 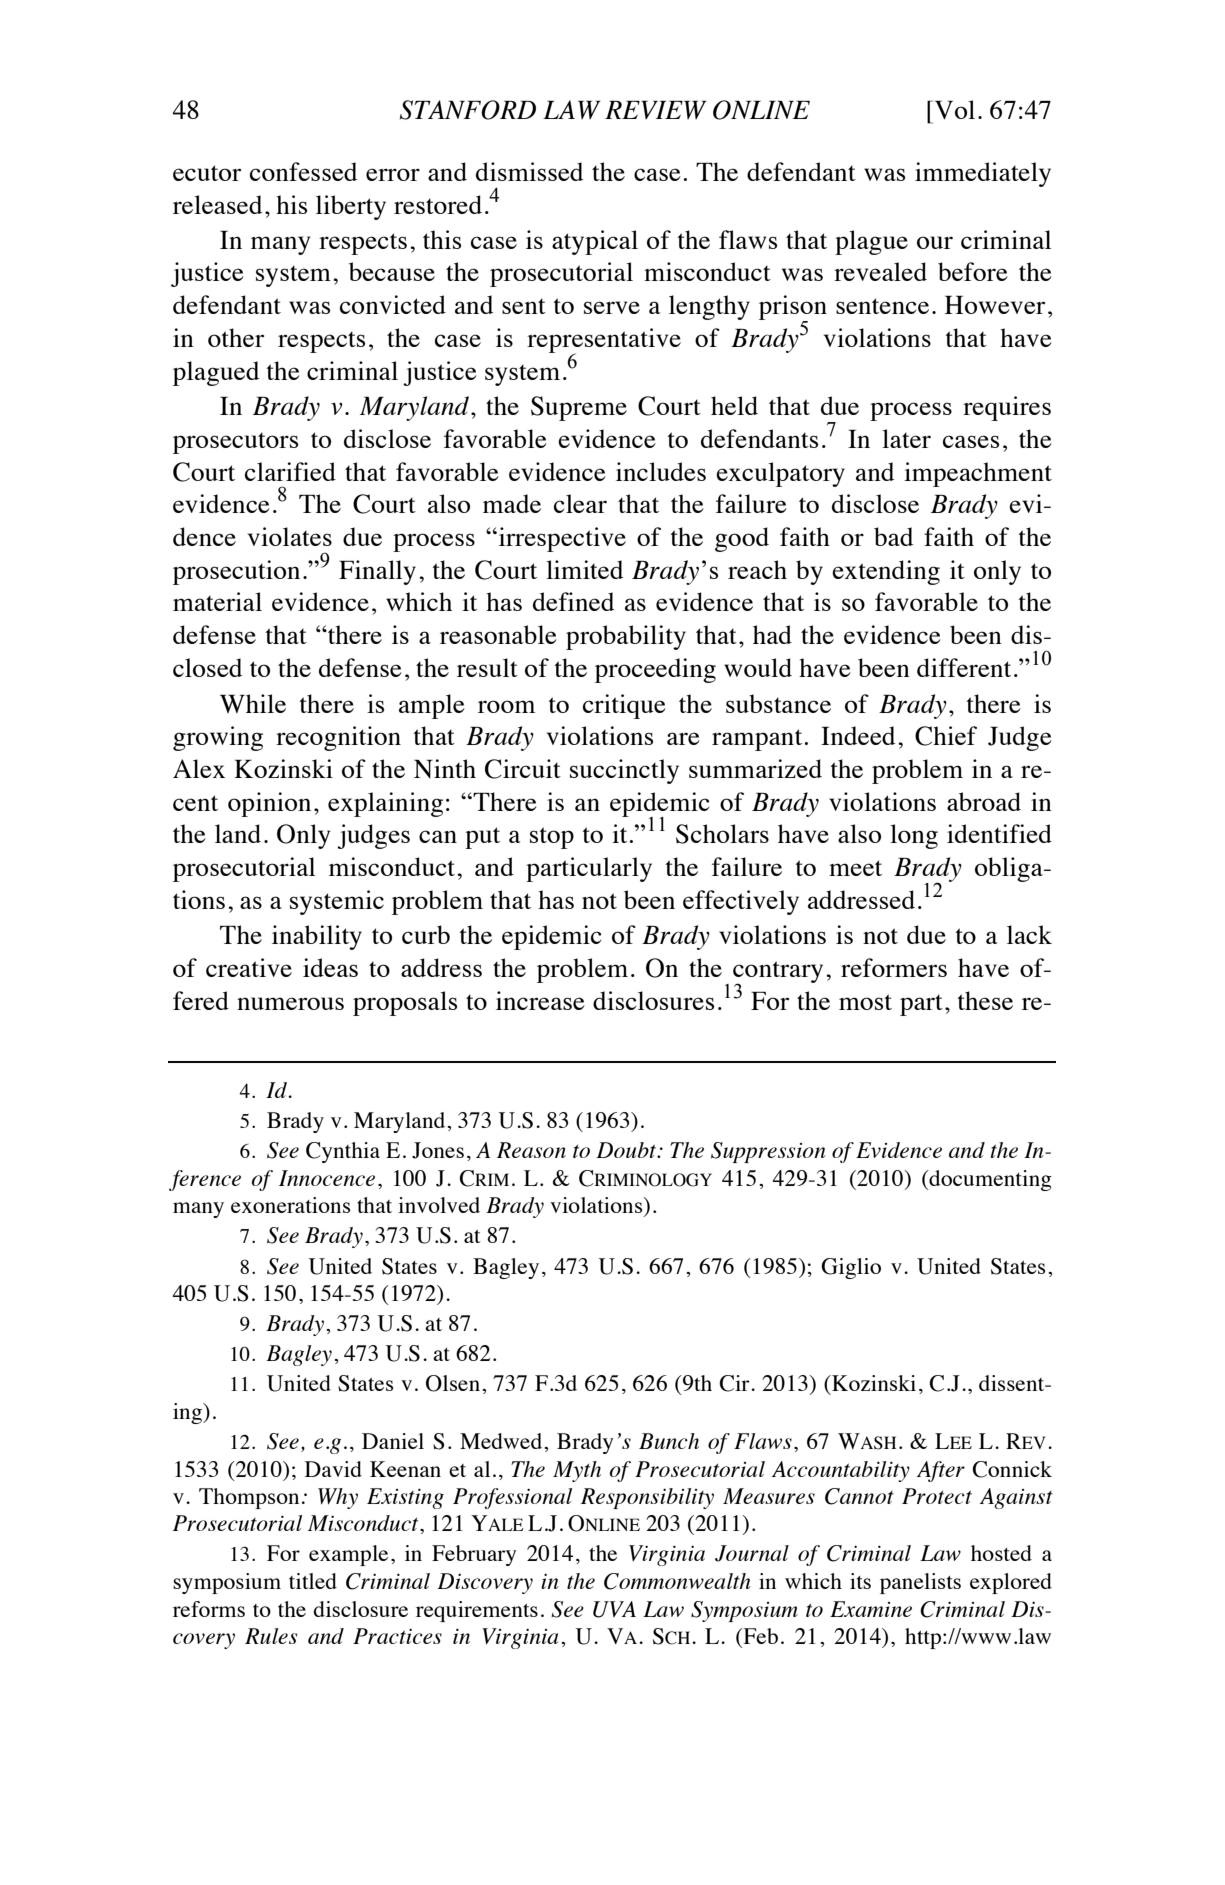 What do you see at coordinates (656, 110) in the document?
I see `REVIEW` at bounding box center [656, 110].
